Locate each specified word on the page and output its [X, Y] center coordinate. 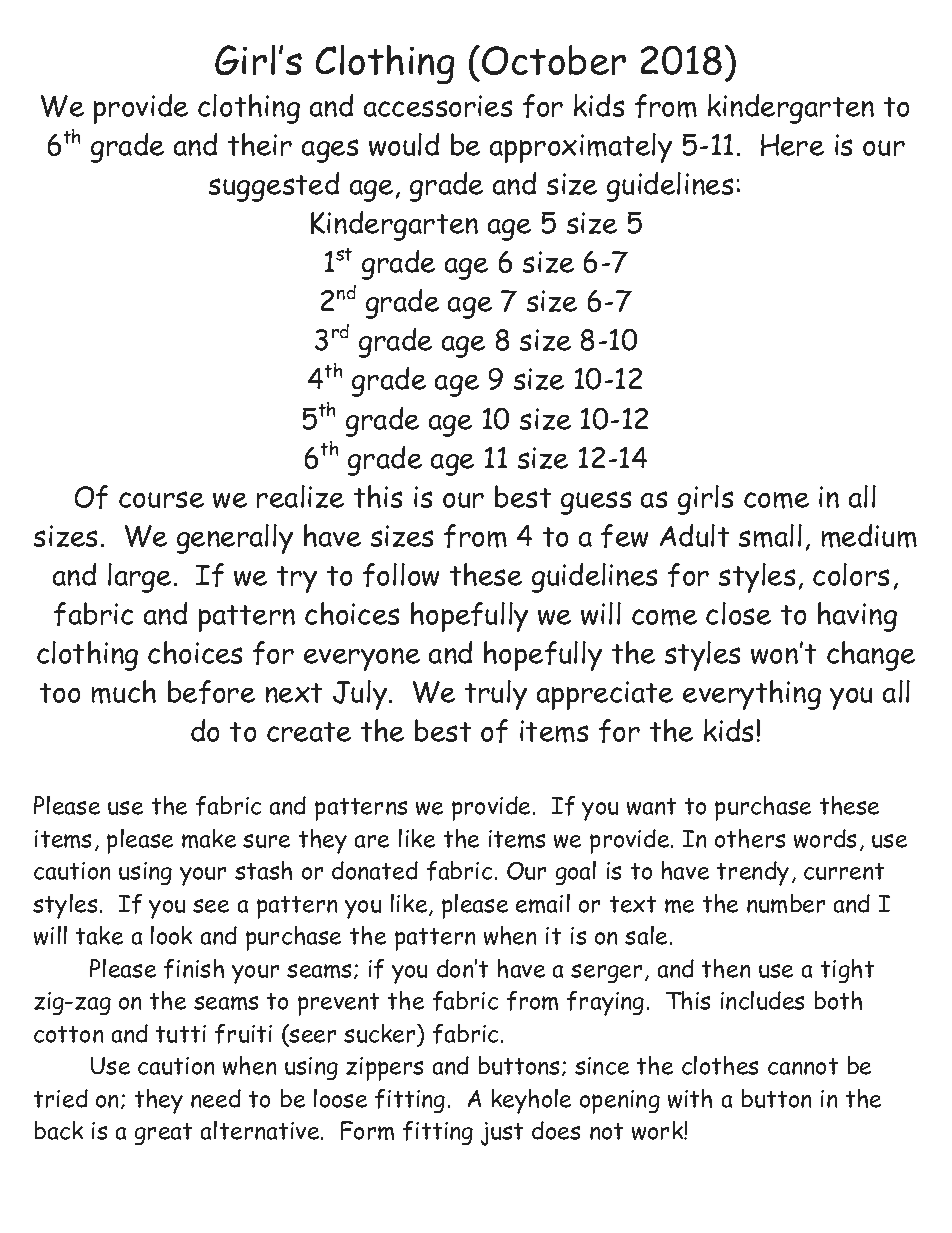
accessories [438, 106]
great [163, 1134]
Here [792, 145]
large [139, 578]
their [260, 144]
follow [401, 575]
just [502, 1134]
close [738, 613]
